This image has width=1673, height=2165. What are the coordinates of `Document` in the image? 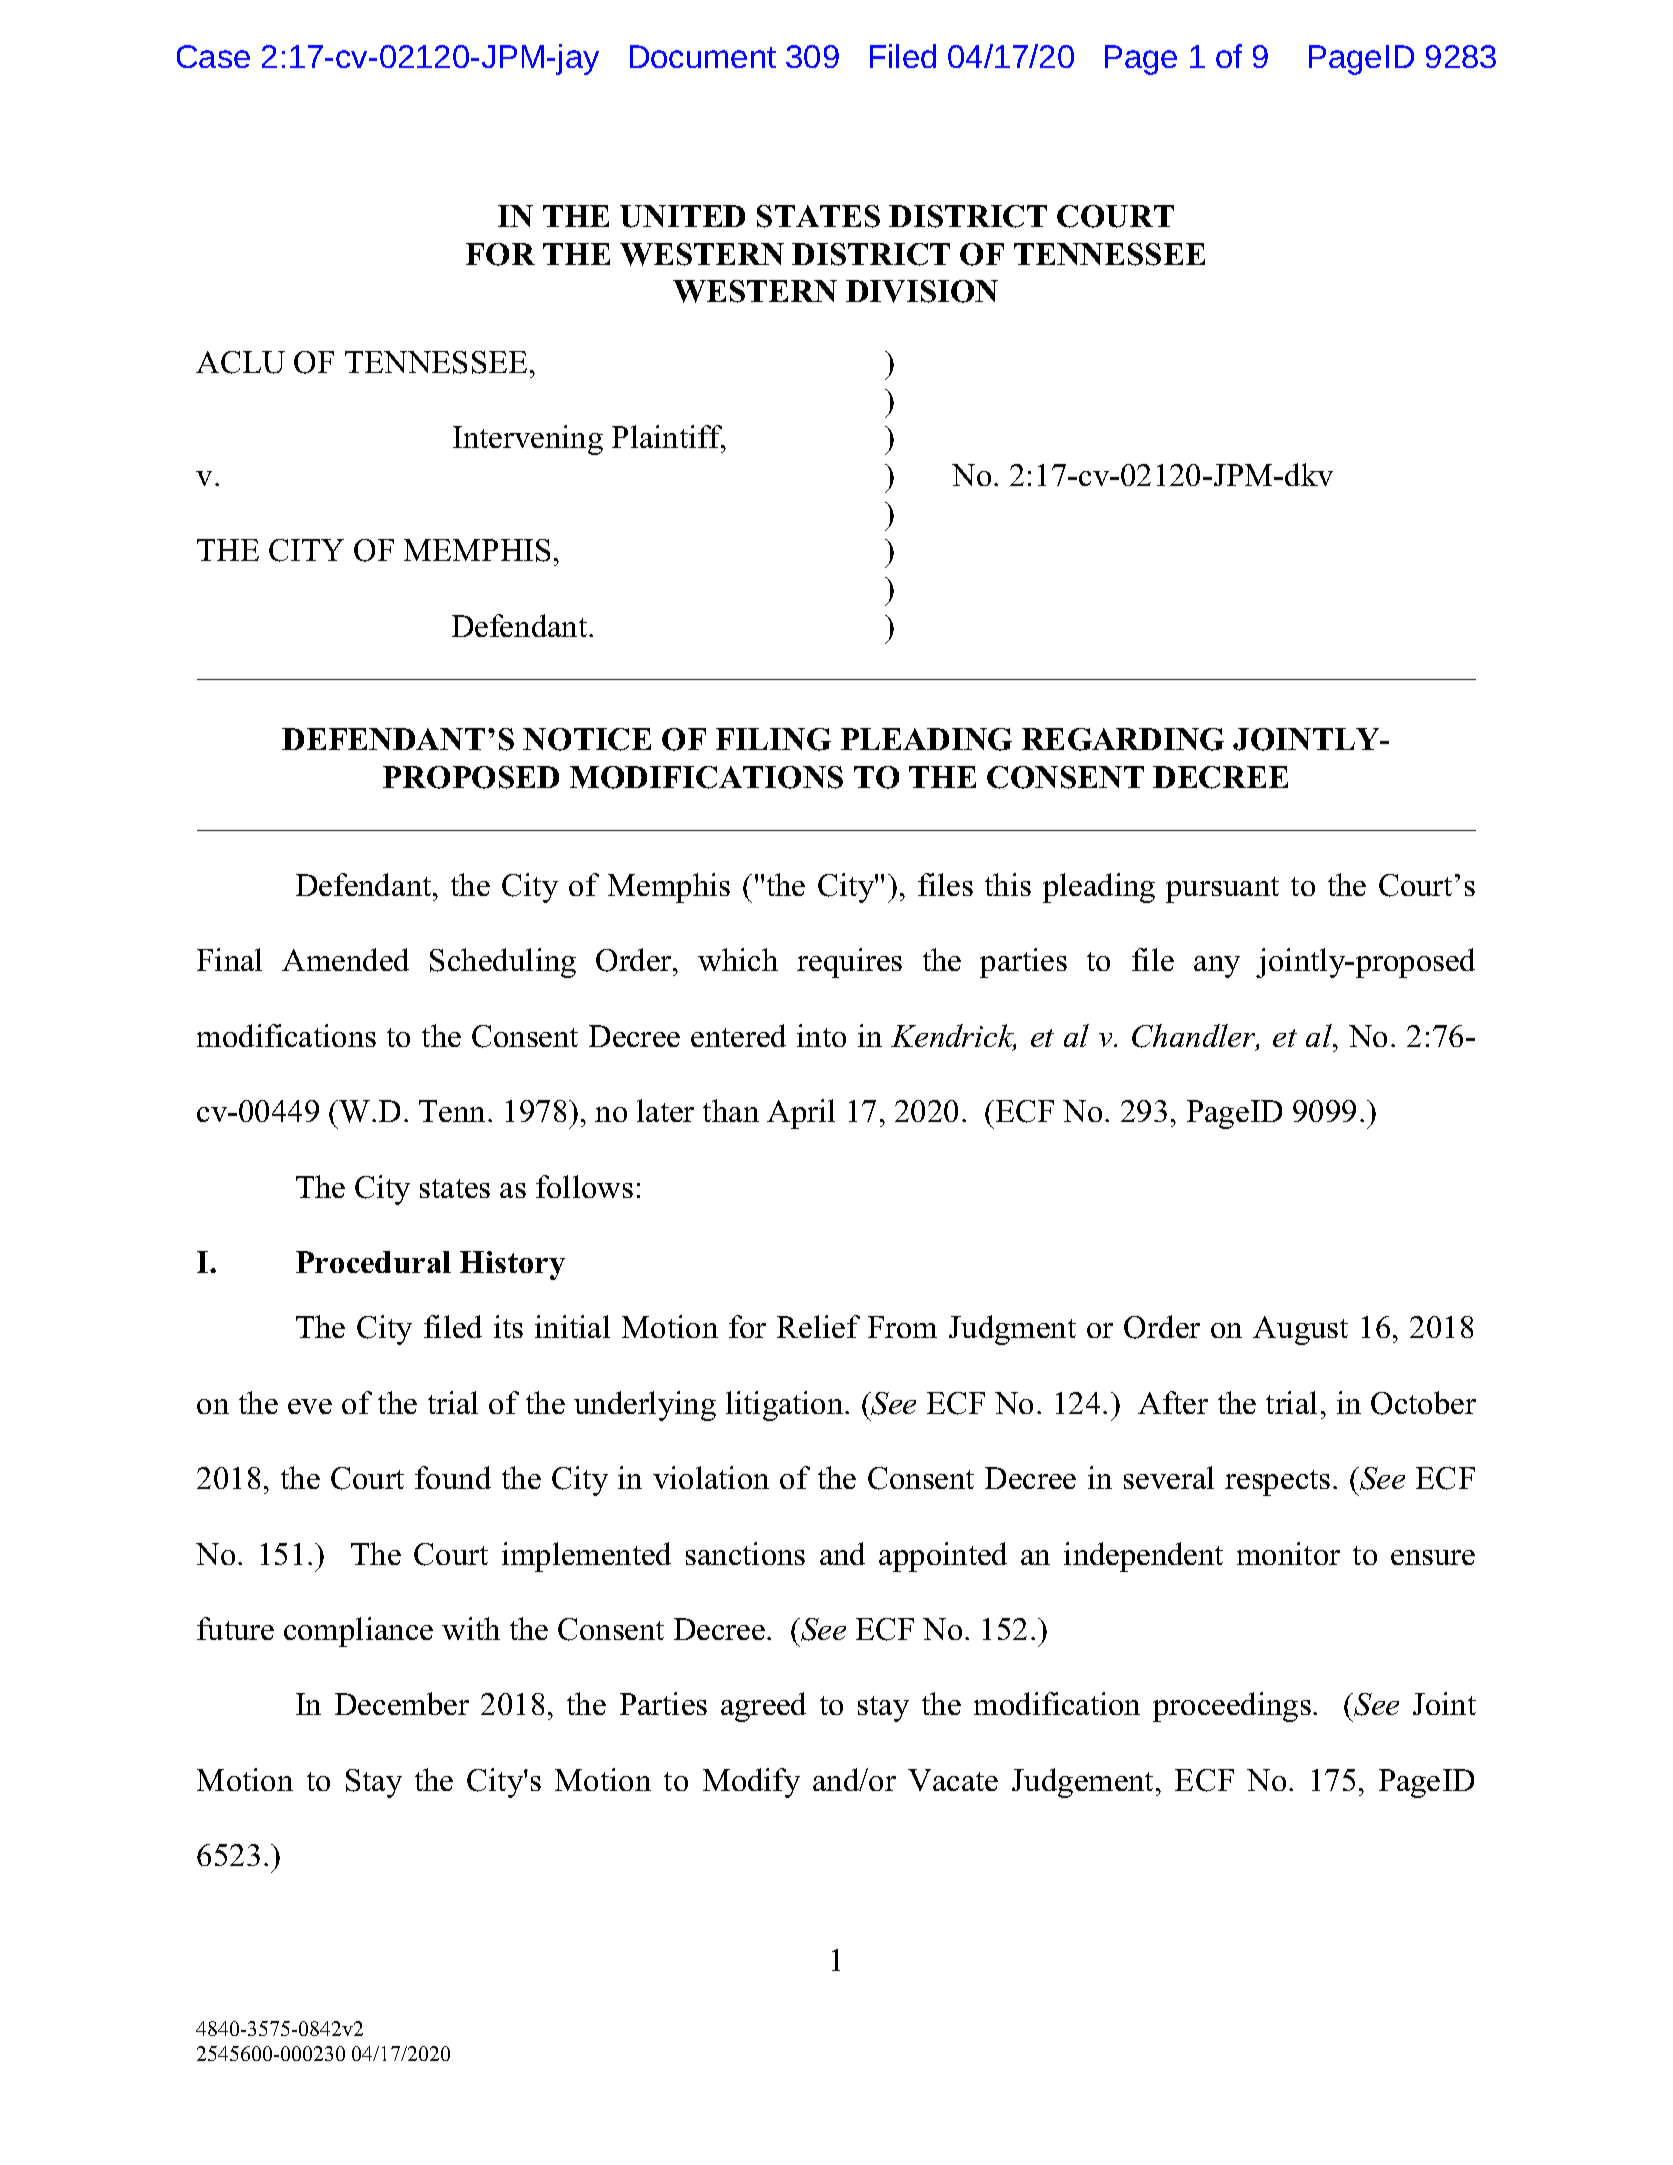 It's located at (703, 56).
